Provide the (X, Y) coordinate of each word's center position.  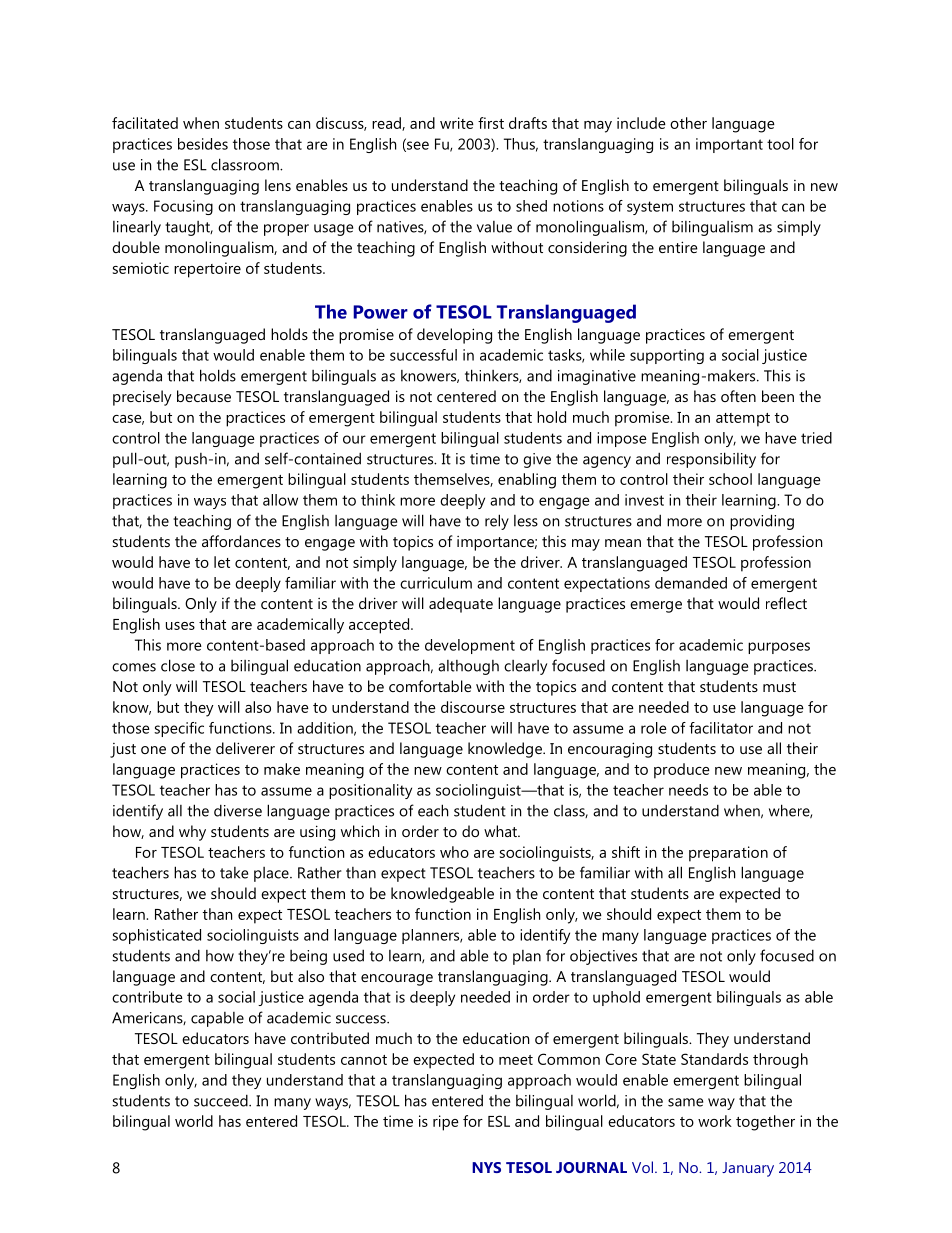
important (729, 145)
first (491, 123)
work (715, 1121)
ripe (446, 1123)
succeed (222, 1100)
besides (203, 144)
